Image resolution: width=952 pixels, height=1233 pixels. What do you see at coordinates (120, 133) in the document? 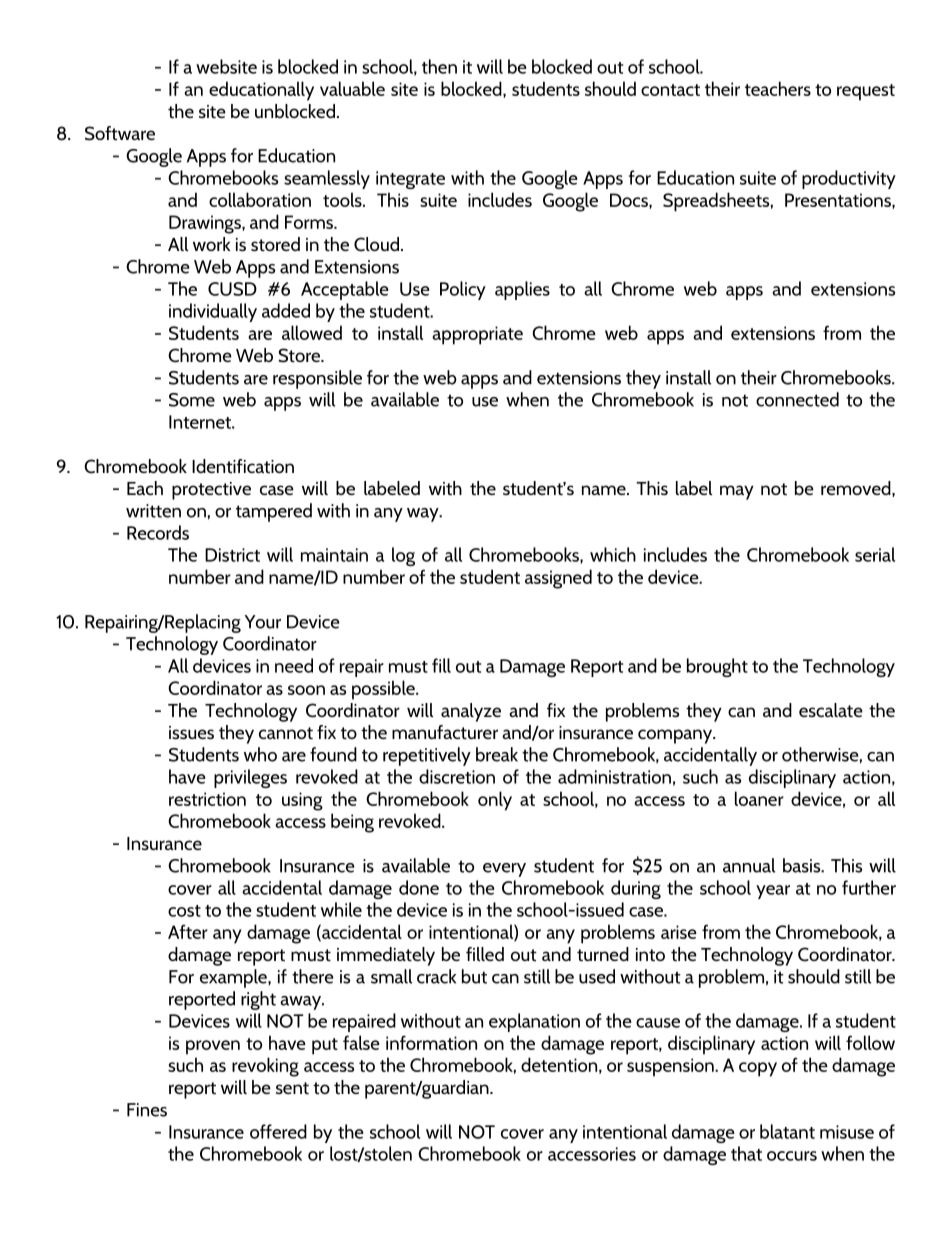
I see `Software` at bounding box center [120, 133].
